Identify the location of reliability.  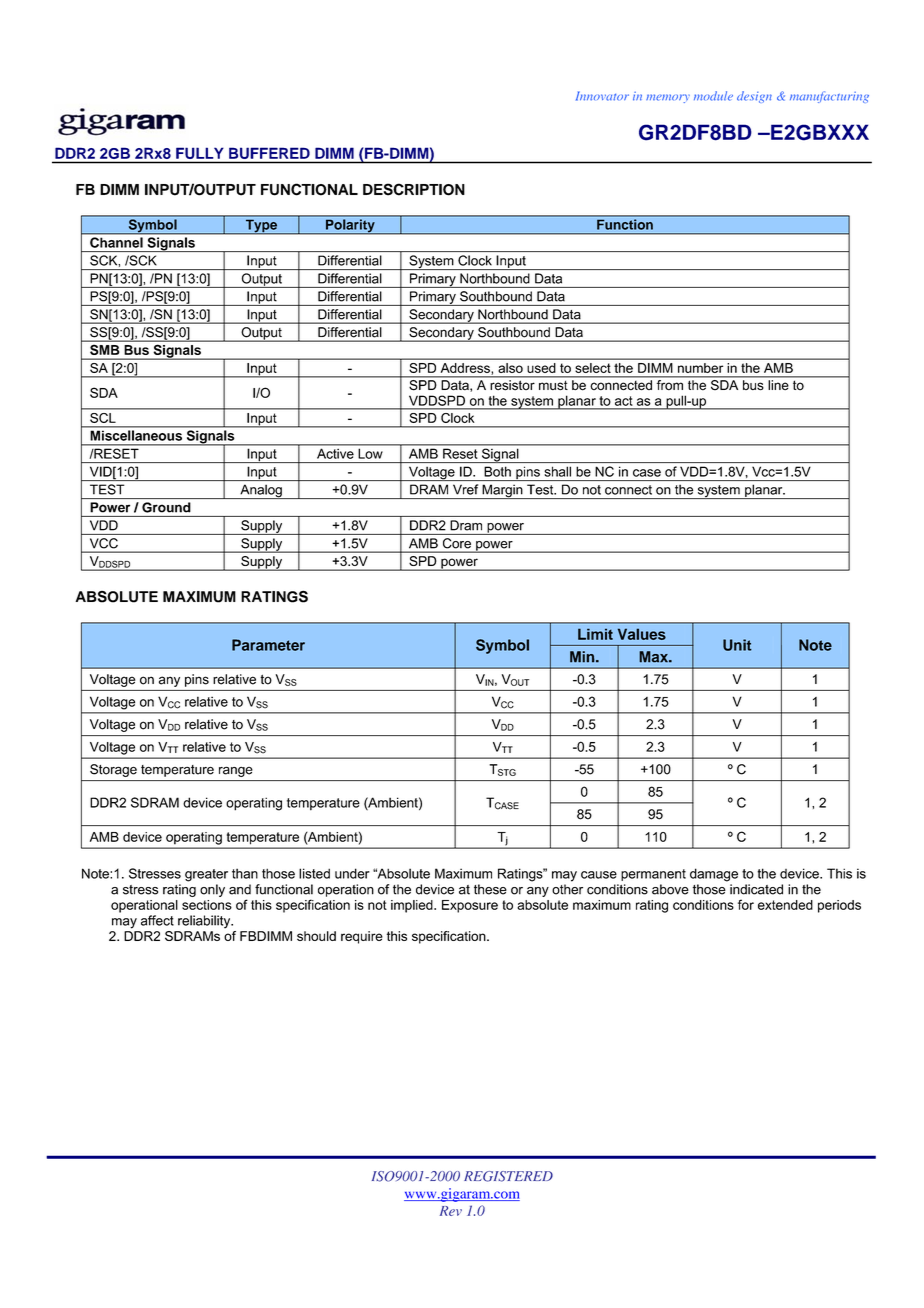
(205, 922).
